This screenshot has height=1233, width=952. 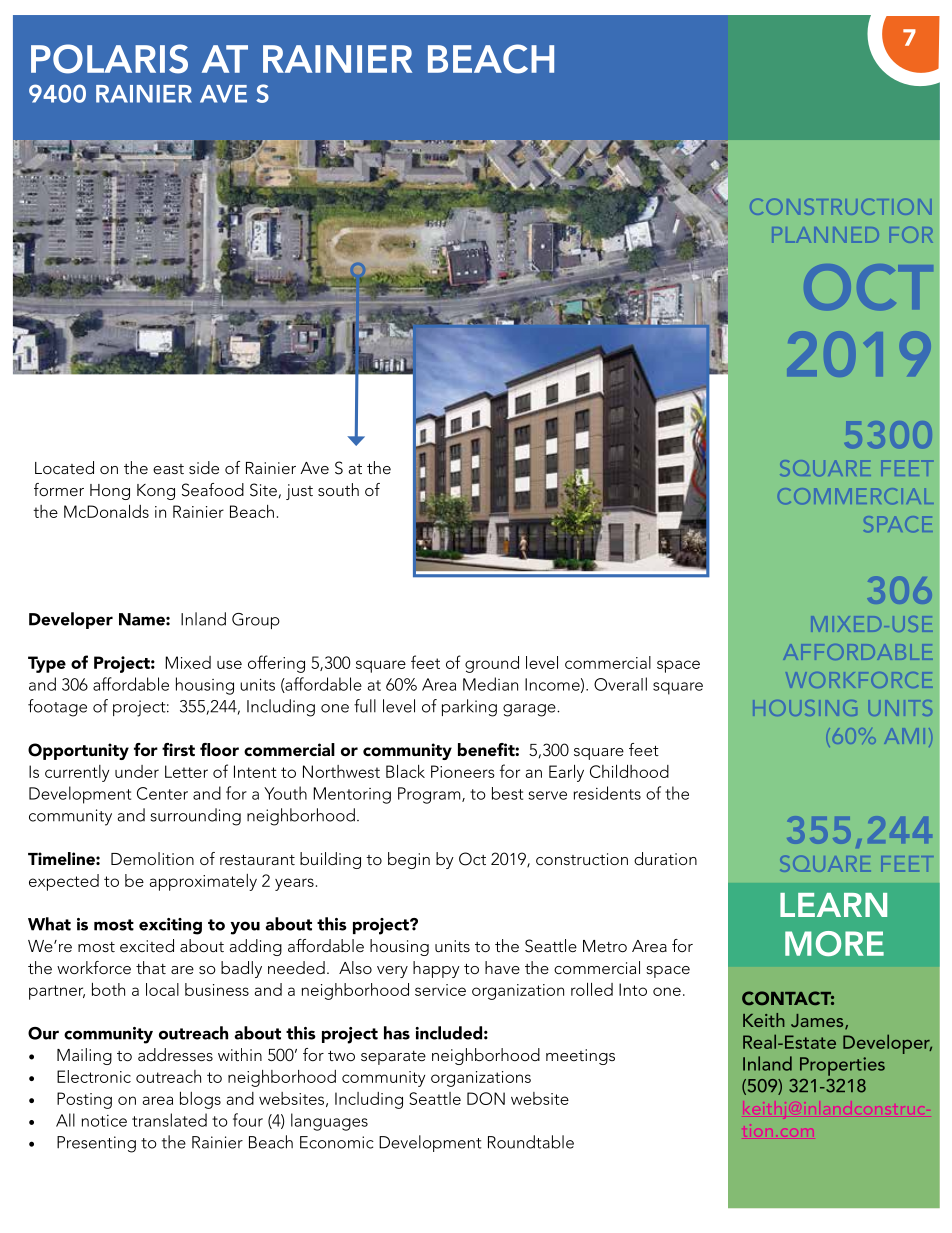 I want to click on Program, so click(x=430, y=795).
